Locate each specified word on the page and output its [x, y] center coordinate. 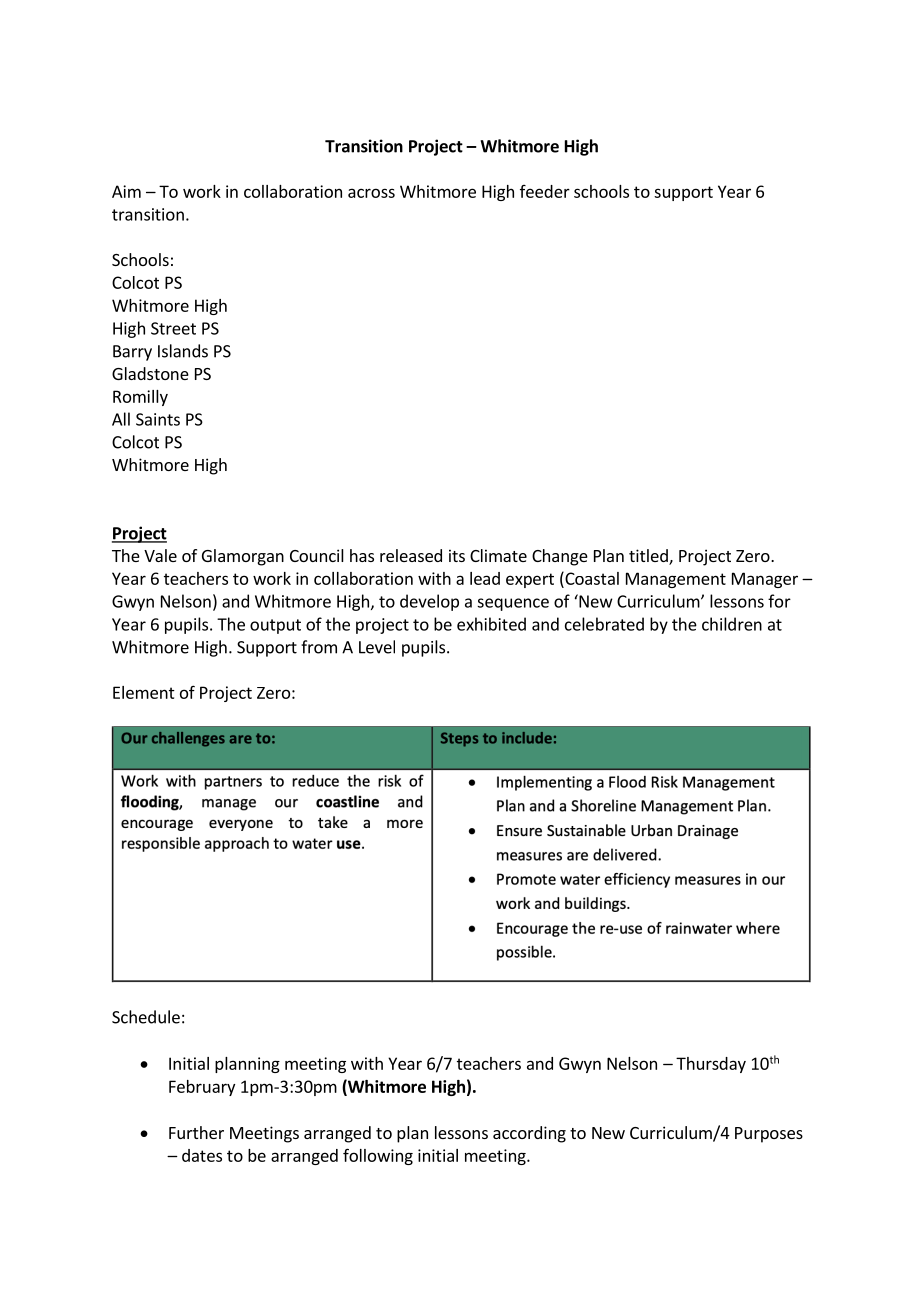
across [371, 193]
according [529, 1134]
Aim [126, 191]
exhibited [491, 624]
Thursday [711, 1065]
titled [649, 557]
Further [196, 1132]
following [378, 1156]
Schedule [146, 1017]
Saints [158, 419]
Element [144, 692]
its [457, 555]
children [732, 624]
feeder [545, 191]
